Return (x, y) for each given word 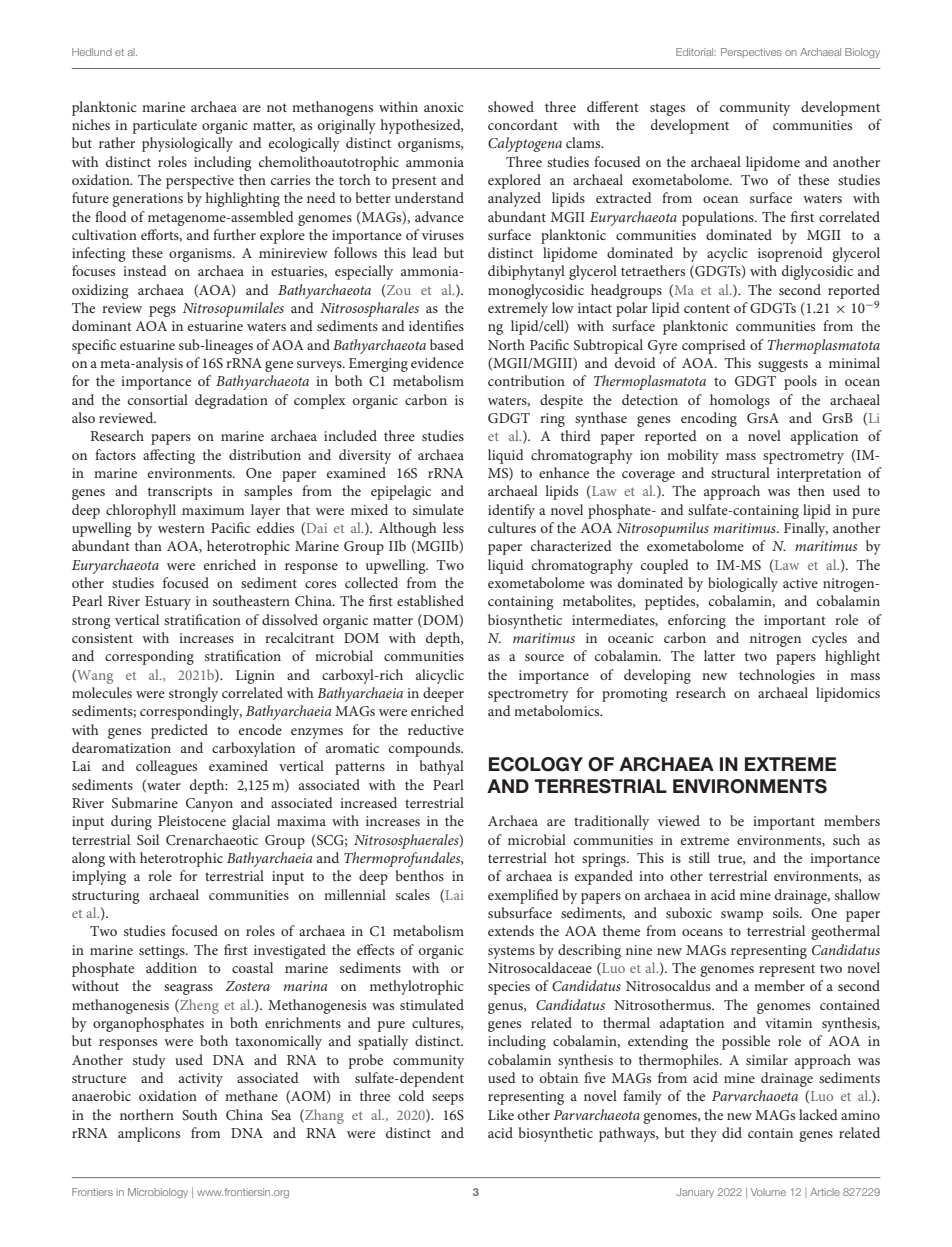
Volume (768, 1192)
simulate (438, 509)
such (846, 839)
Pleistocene (192, 820)
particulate (164, 126)
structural (740, 472)
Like (501, 1114)
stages (667, 109)
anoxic (444, 107)
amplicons (149, 1134)
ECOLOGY (536, 764)
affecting (169, 456)
